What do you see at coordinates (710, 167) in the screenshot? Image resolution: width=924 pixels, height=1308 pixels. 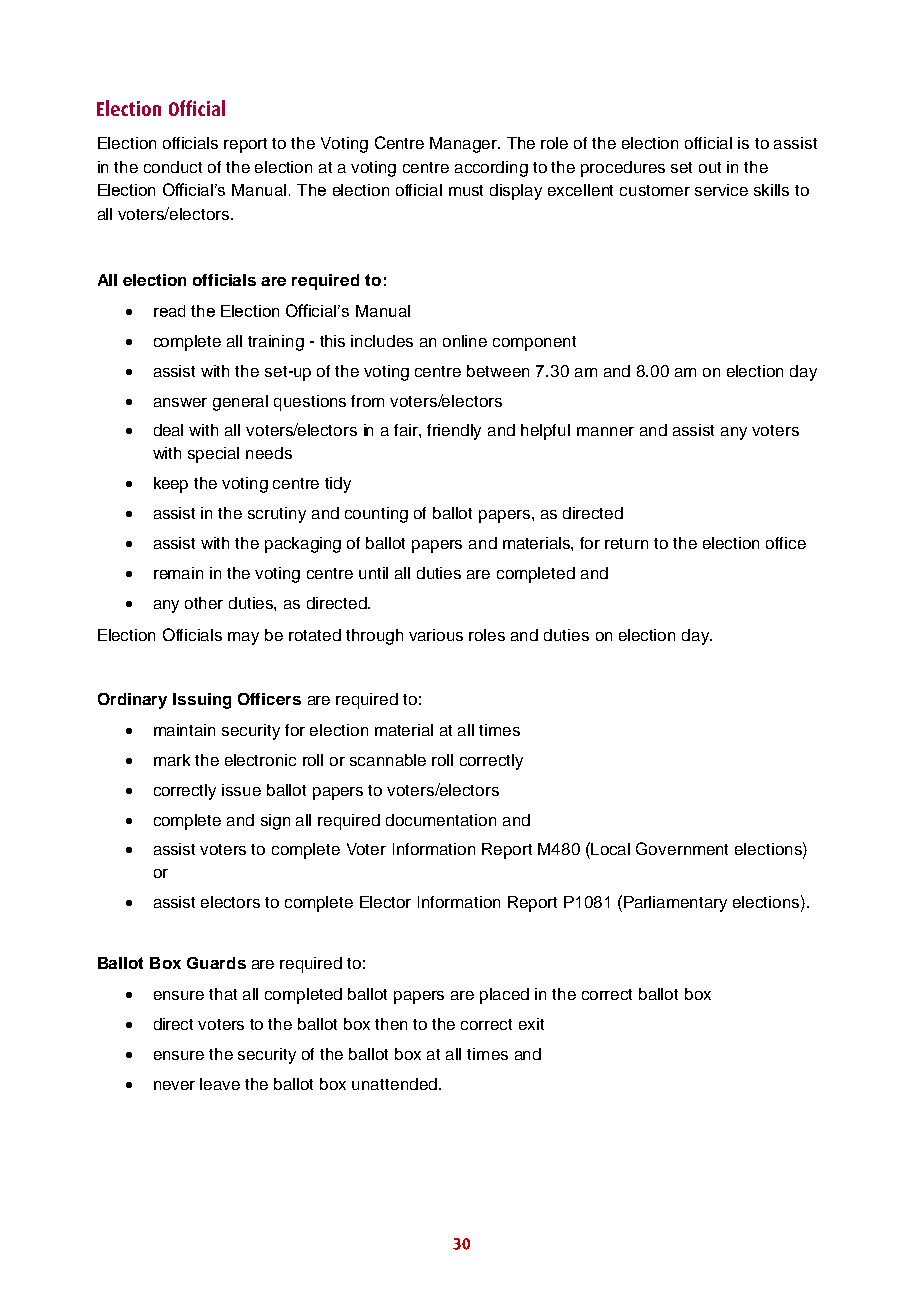 I see `out` at bounding box center [710, 167].
